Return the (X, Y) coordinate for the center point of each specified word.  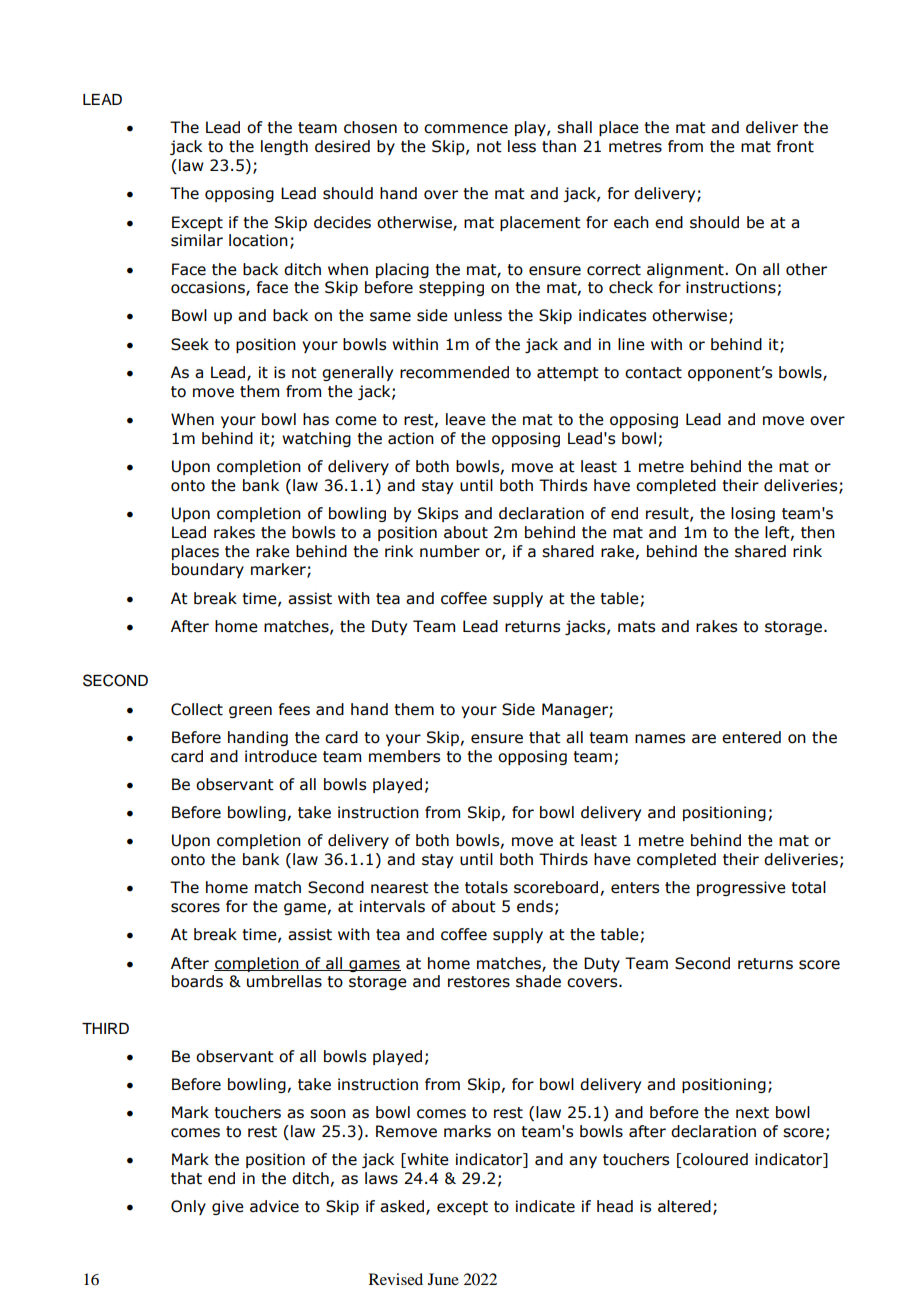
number (450, 551)
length (284, 147)
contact (653, 373)
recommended (454, 372)
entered (751, 737)
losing (753, 514)
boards (197, 981)
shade (538, 981)
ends (535, 906)
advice (274, 1206)
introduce (281, 756)
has (316, 419)
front (795, 146)
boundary (208, 570)
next (752, 1113)
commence (466, 129)
